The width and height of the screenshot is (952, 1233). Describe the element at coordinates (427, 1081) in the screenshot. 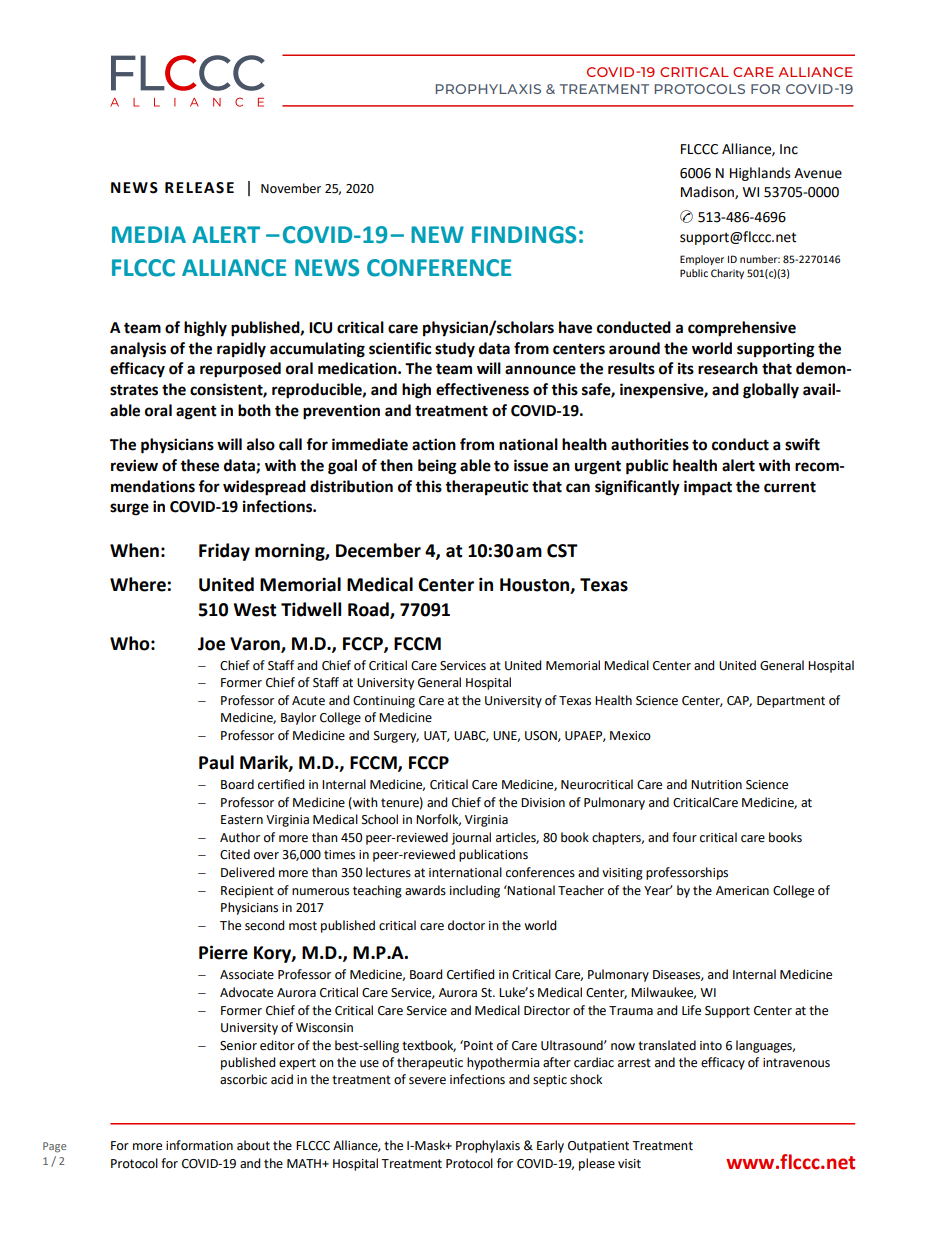

I see `severe` at that location.
